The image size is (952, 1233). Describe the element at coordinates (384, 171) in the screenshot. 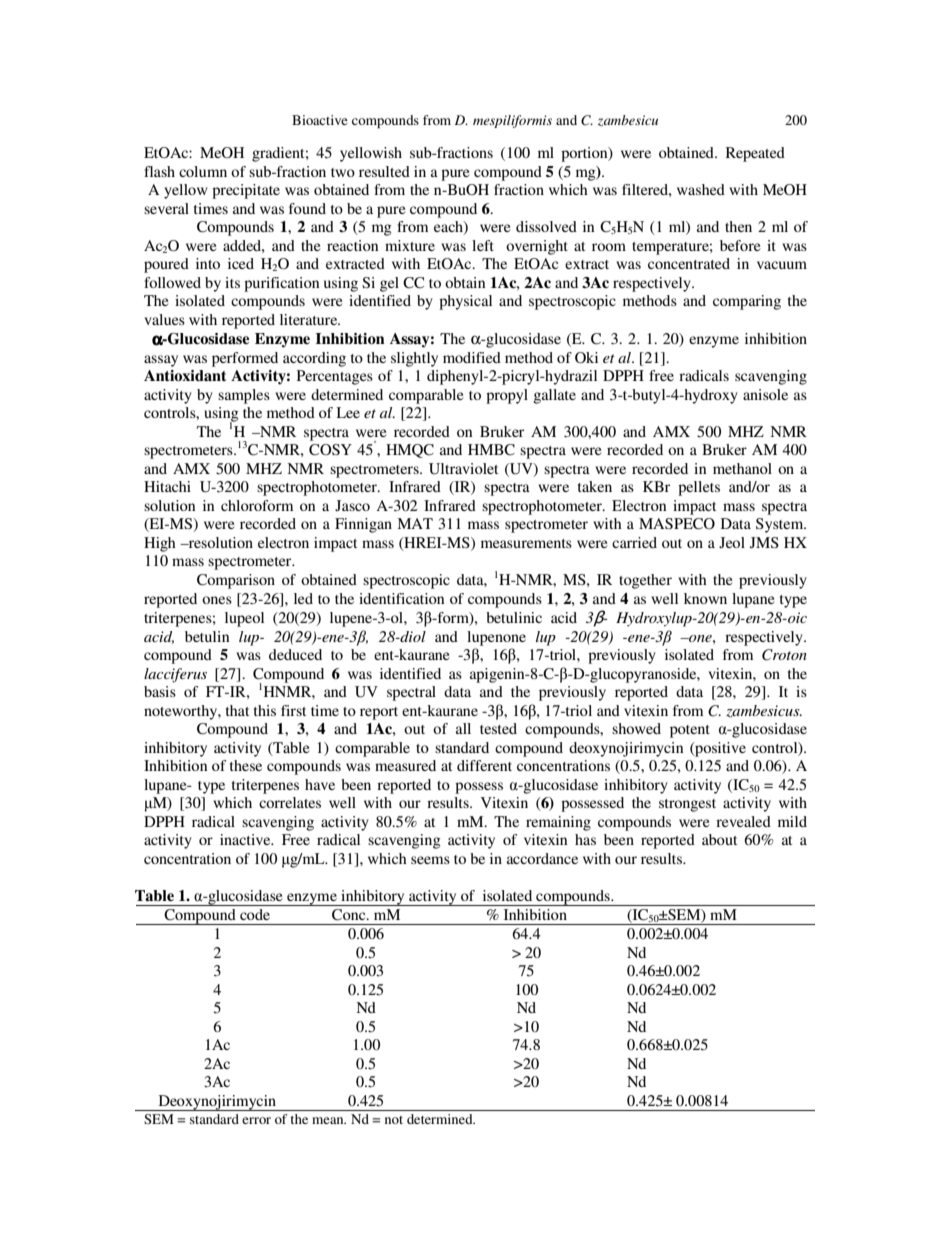

I see `resulted` at that location.
